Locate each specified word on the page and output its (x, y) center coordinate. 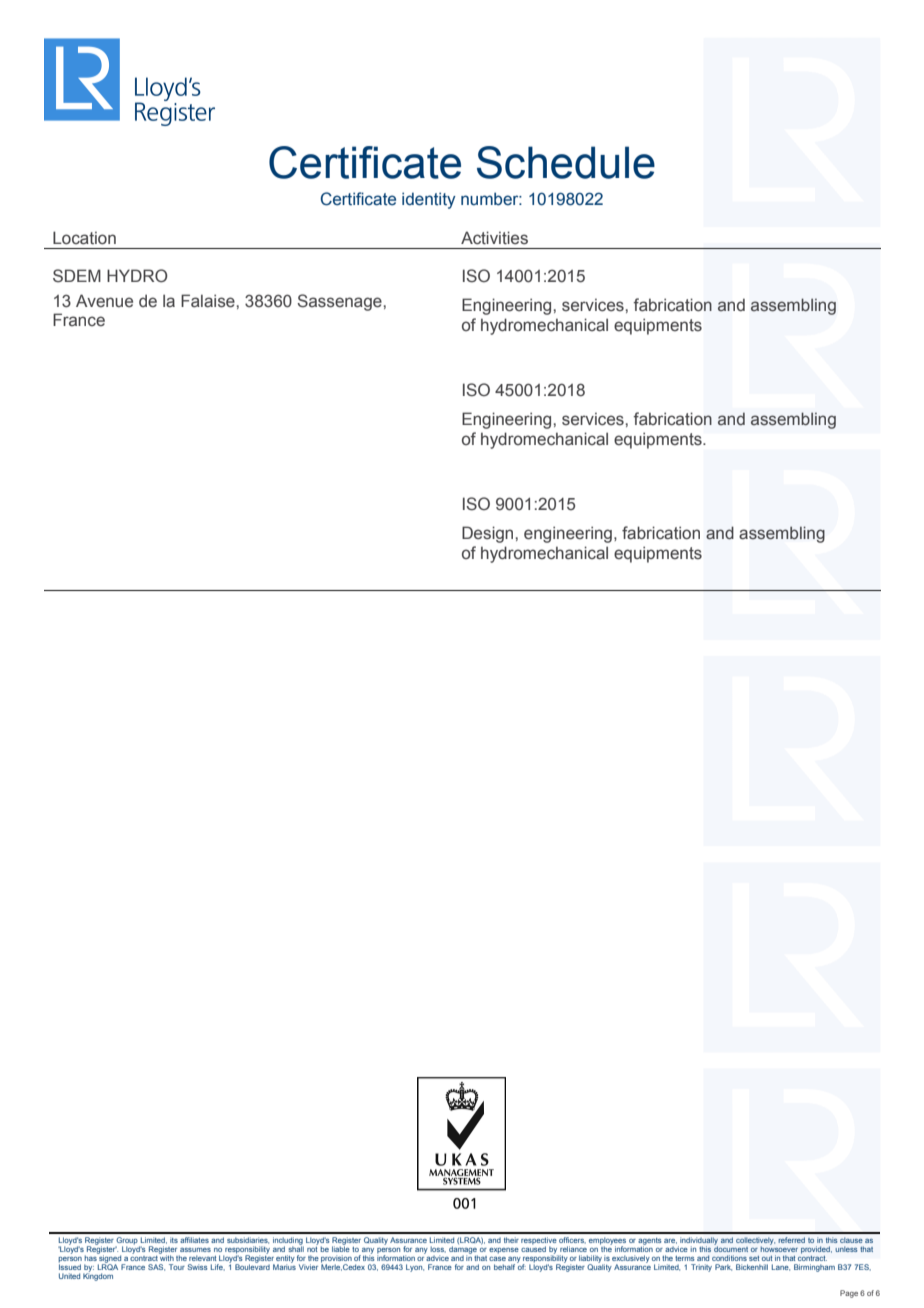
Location (84, 238)
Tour (177, 1267)
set (754, 1258)
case (497, 1258)
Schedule (566, 162)
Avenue (104, 301)
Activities (494, 238)
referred (791, 1240)
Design (487, 534)
